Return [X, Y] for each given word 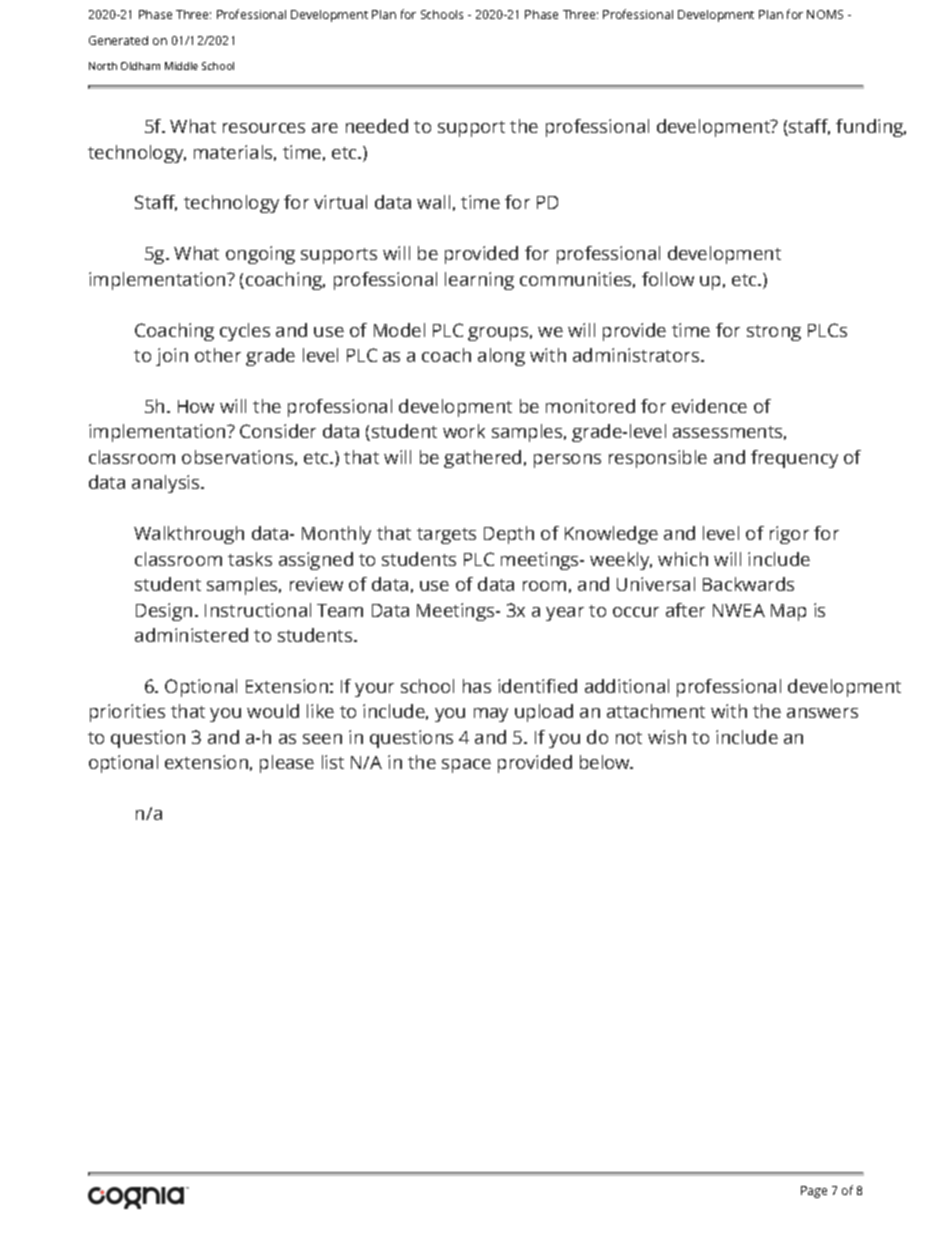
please [287, 764]
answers [822, 713]
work [464, 431]
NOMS [825, 14]
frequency [794, 459]
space [466, 766]
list [333, 762]
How [196, 406]
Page [814, 1192]
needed [377, 126]
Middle [181, 66]
